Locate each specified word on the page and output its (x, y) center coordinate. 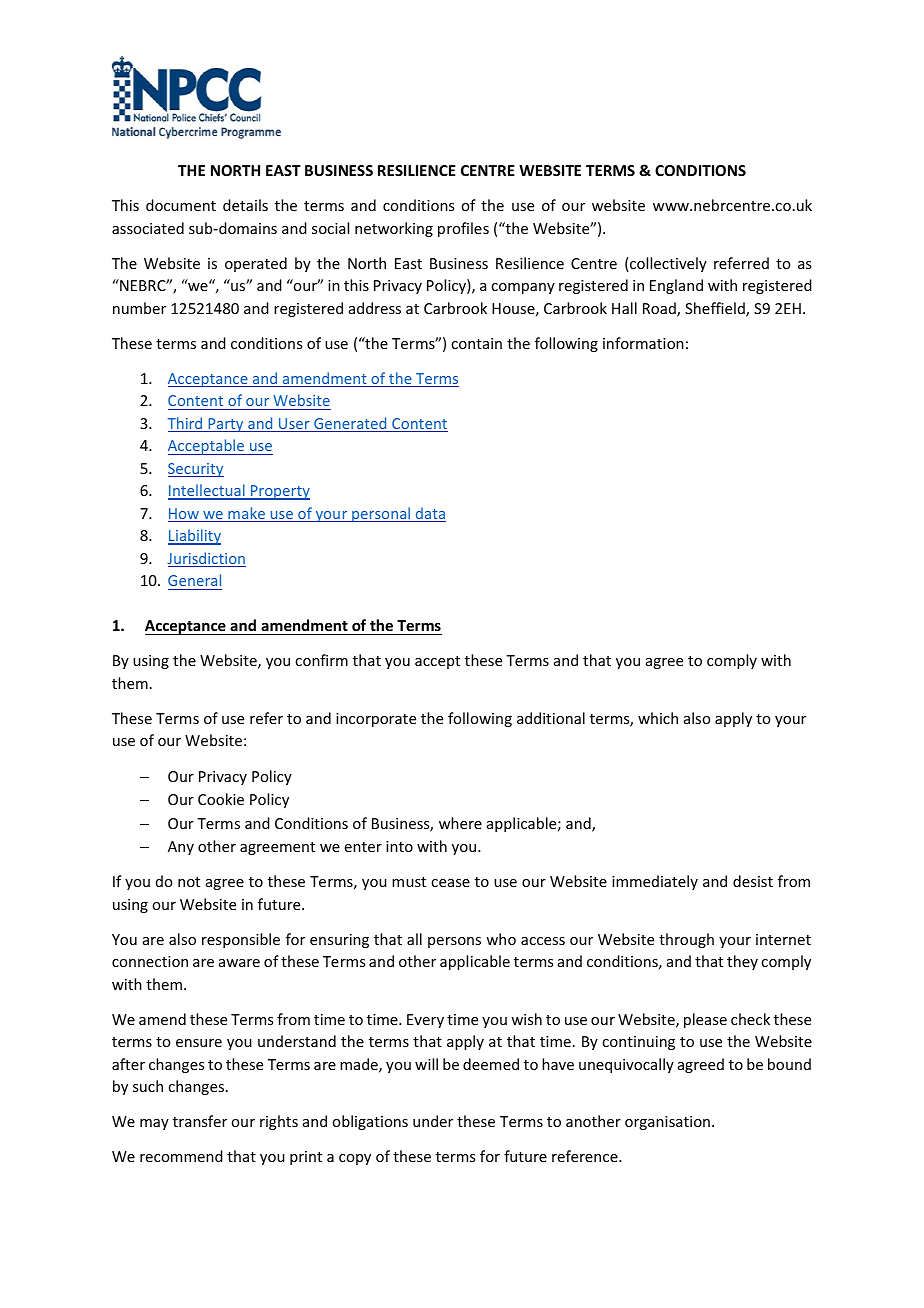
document (181, 205)
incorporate (376, 720)
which (658, 718)
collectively (667, 264)
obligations (370, 1122)
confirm (321, 660)
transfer (200, 1121)
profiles (463, 229)
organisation (667, 1123)
